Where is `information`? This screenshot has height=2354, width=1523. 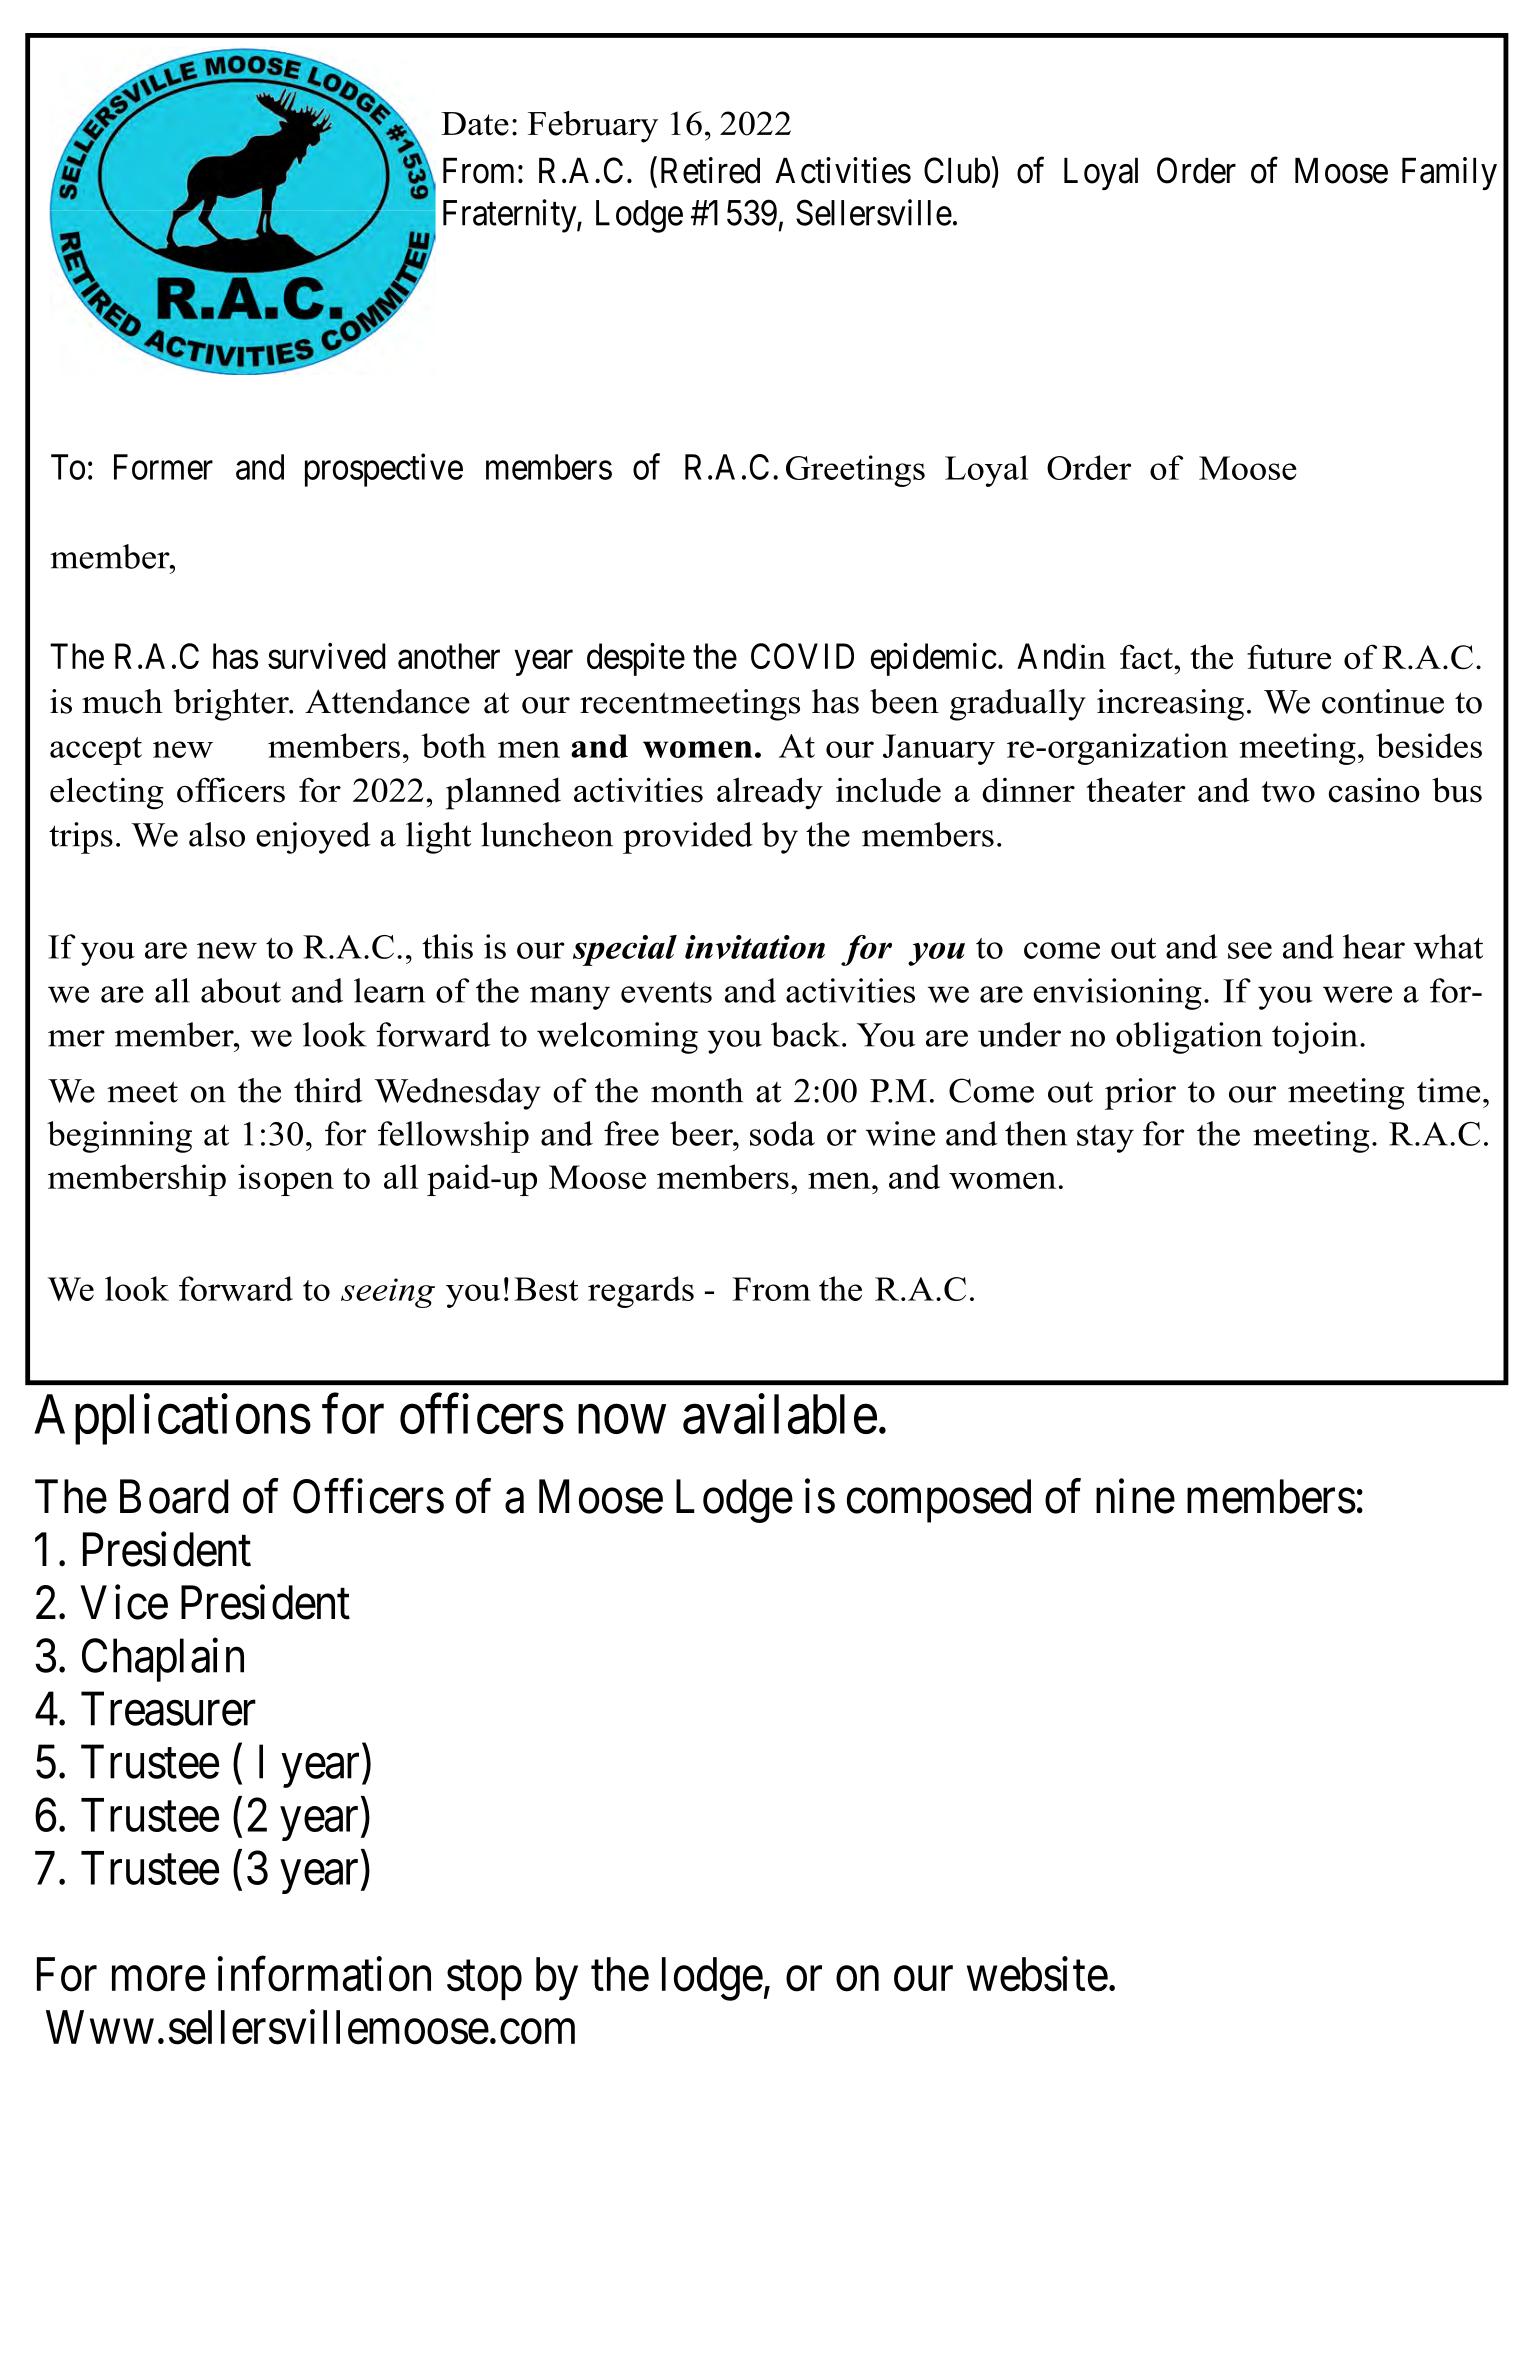
information is located at coordinates (324, 1974).
